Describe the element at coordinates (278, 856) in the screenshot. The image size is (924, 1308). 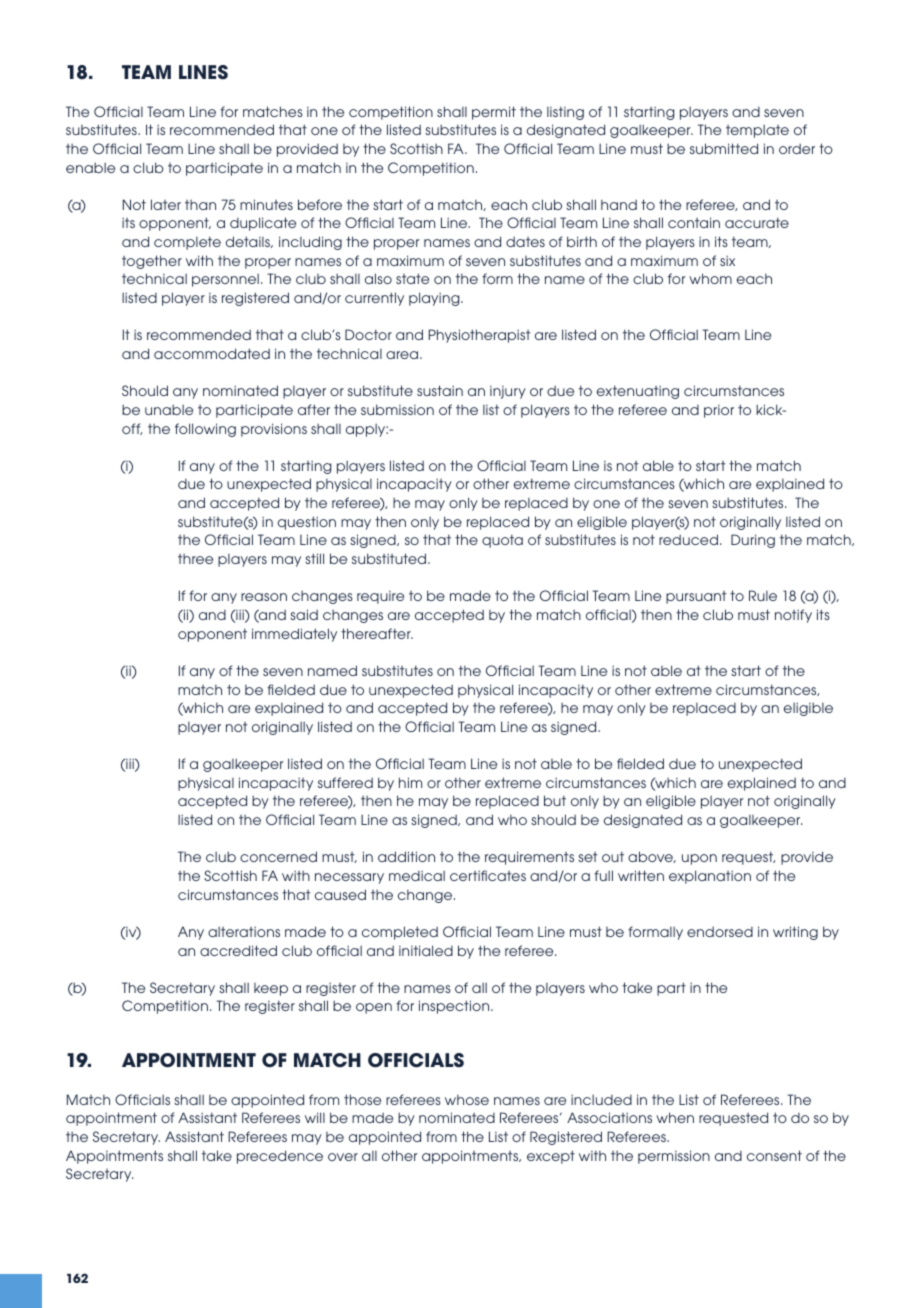
I see `concerned` at that location.
